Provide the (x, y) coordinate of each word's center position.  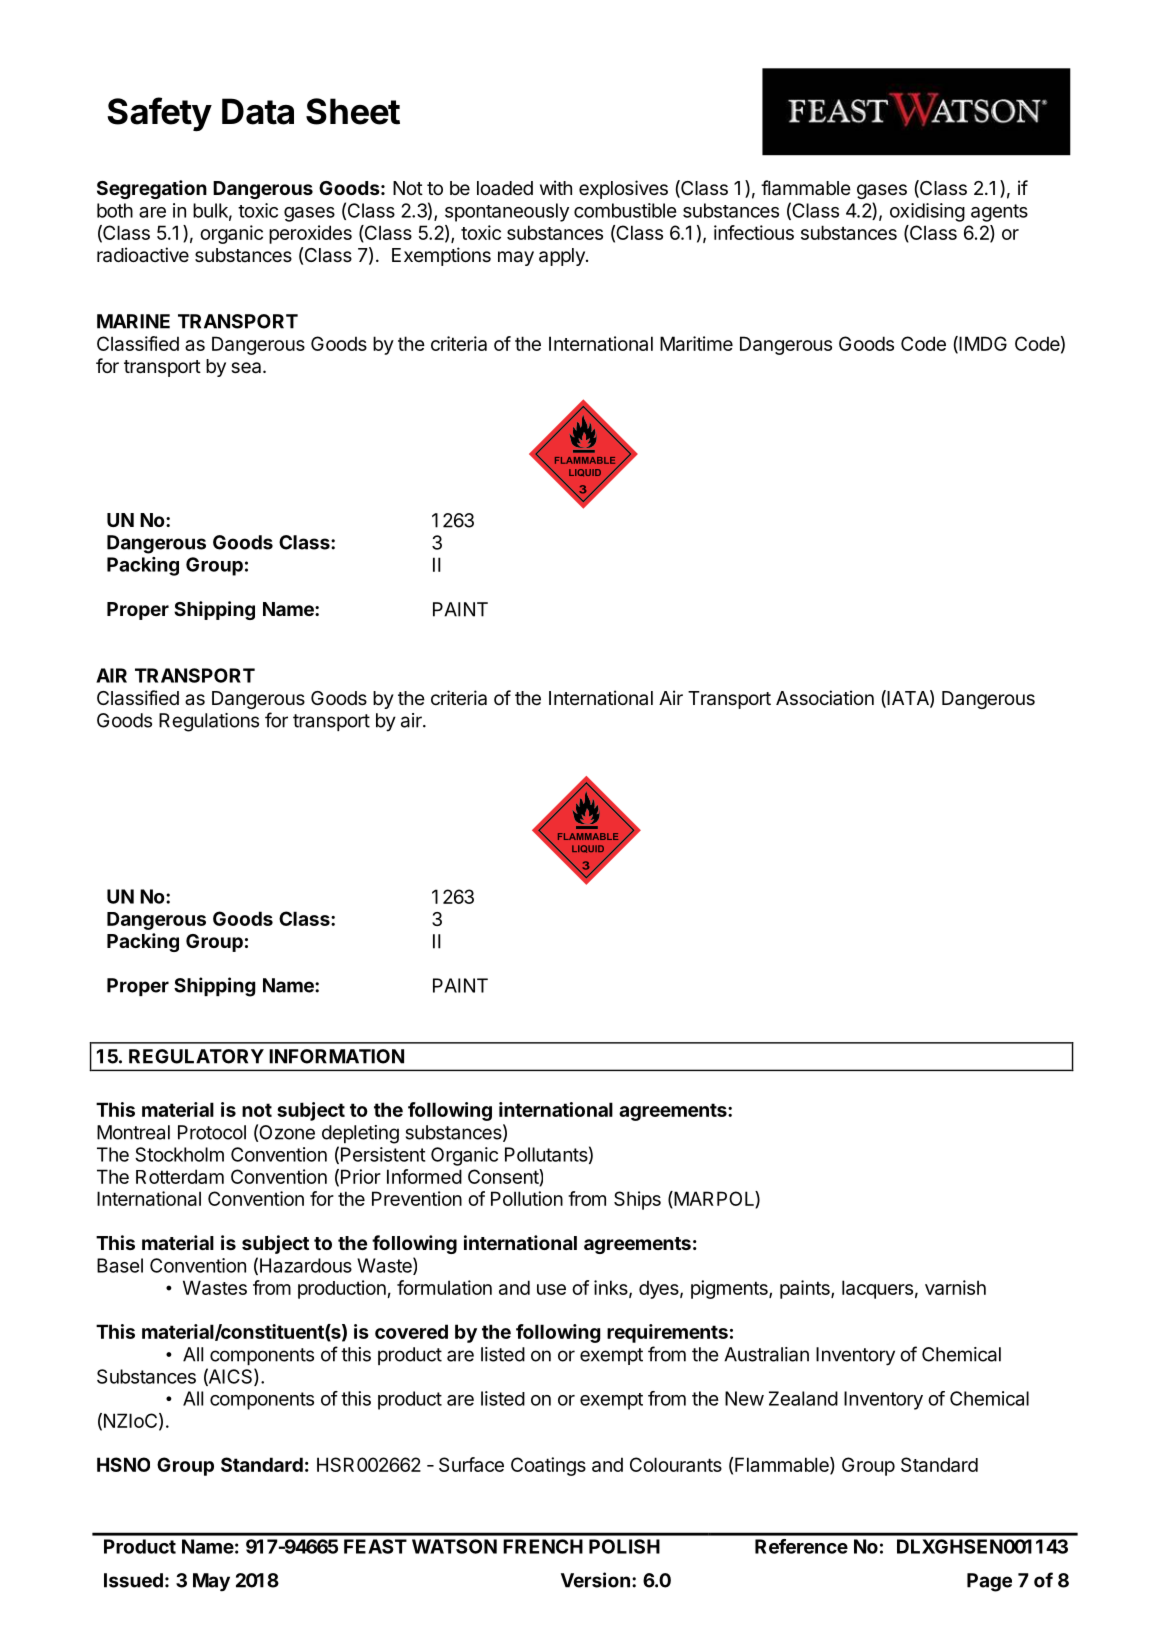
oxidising (927, 212)
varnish (955, 1287)
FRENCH (543, 1546)
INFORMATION (336, 1056)
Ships (637, 1200)
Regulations (209, 722)
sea (247, 368)
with (556, 187)
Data (258, 111)
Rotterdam (180, 1176)
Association (825, 697)
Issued (133, 1580)
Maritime (696, 343)
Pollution (527, 1198)
